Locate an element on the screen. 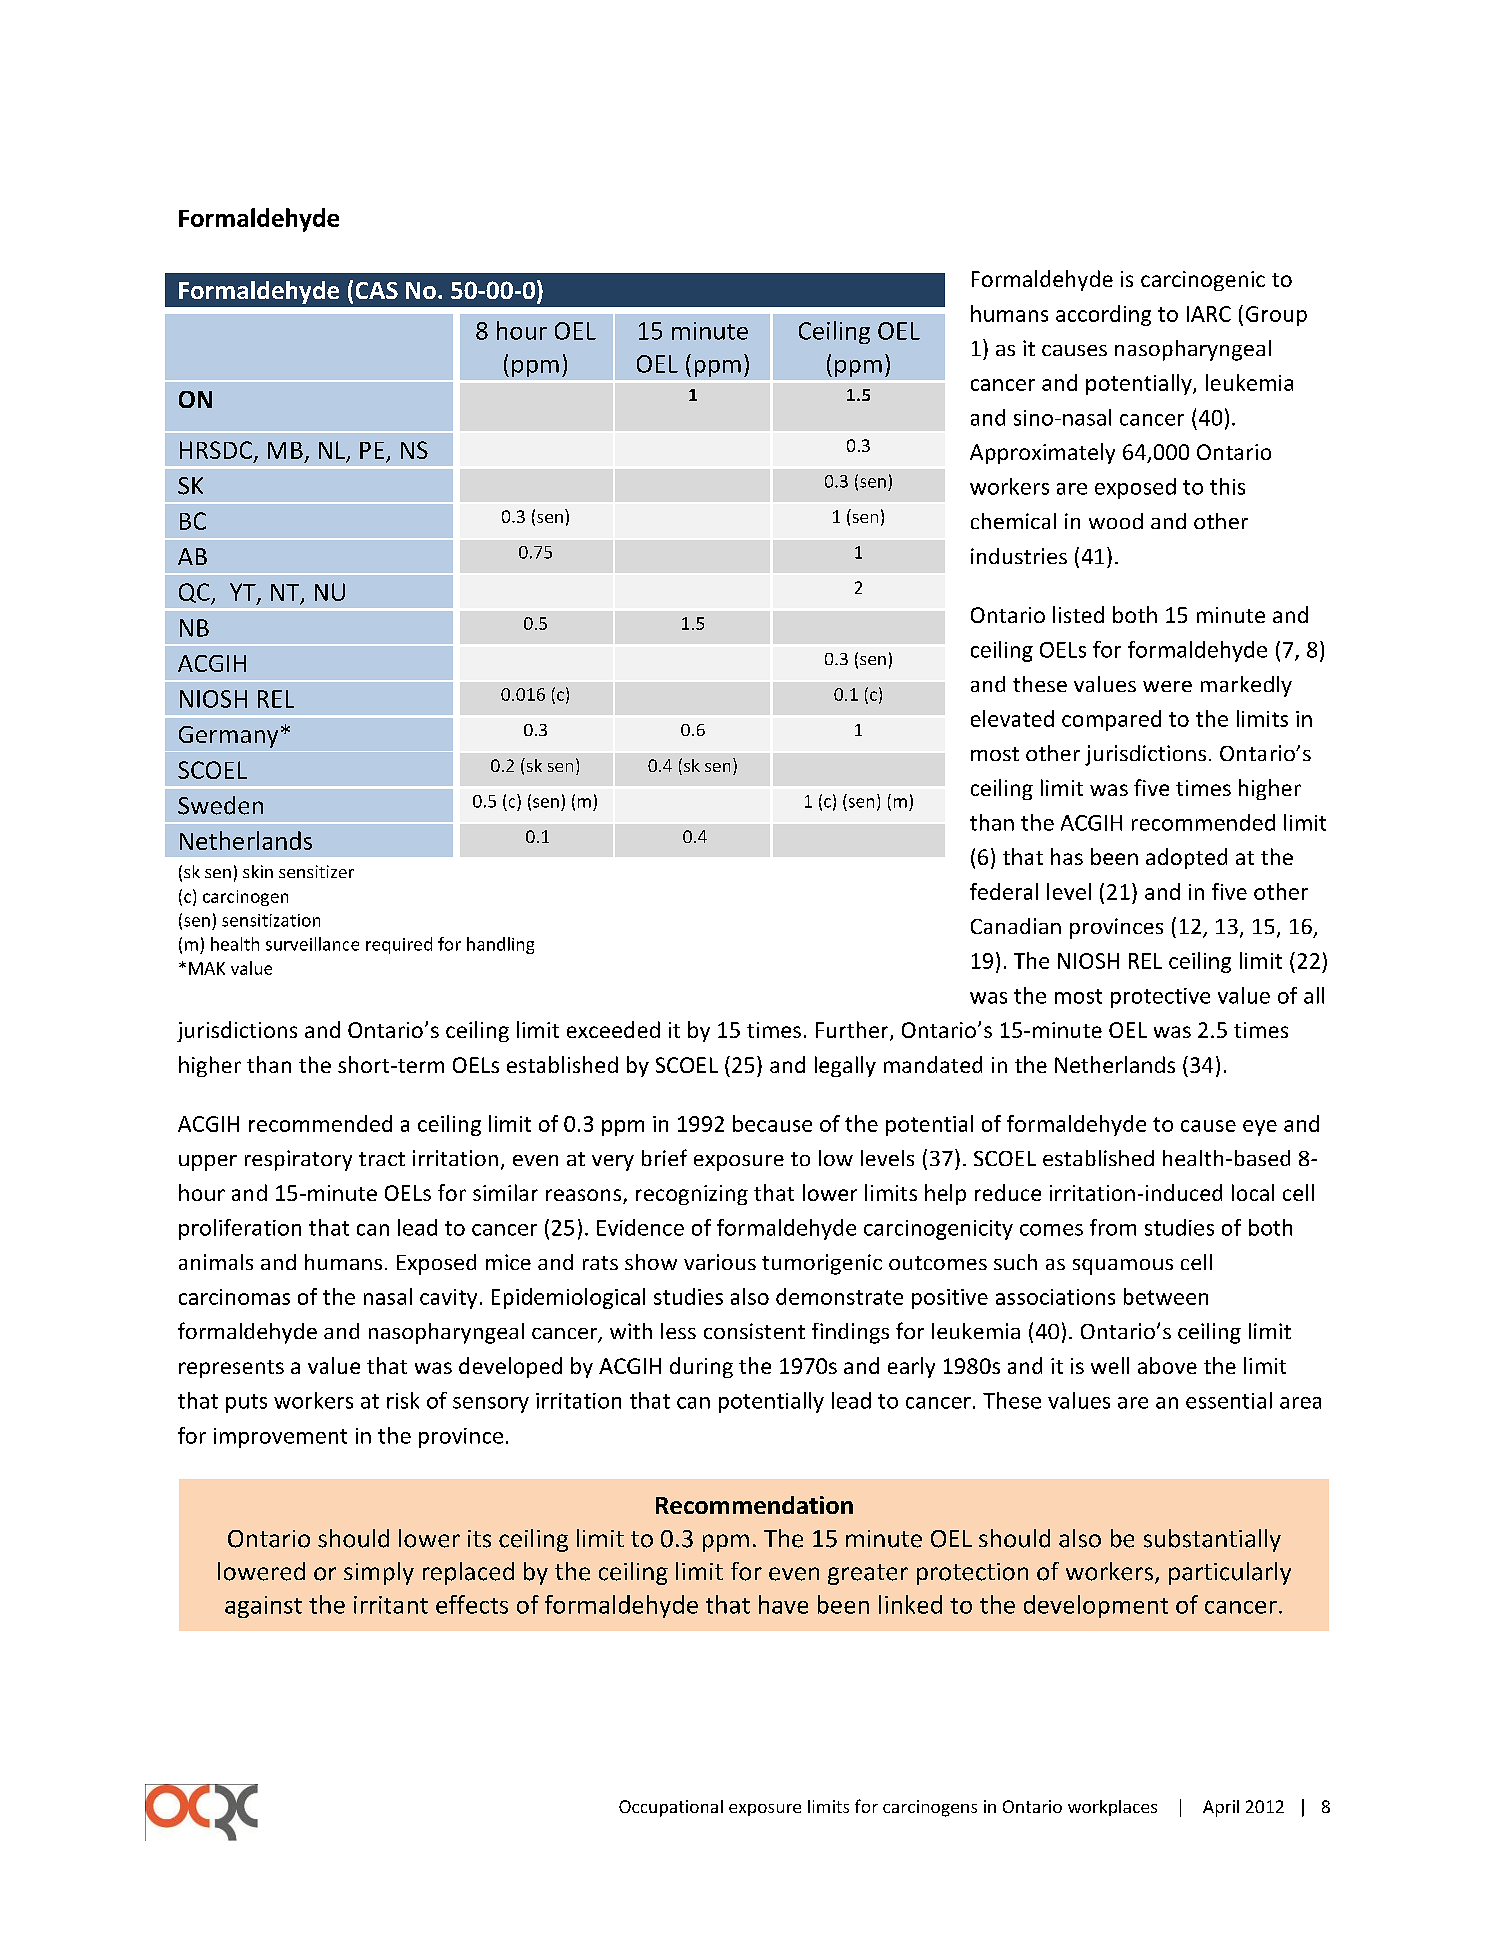 Image resolution: width=1508 pixels, height=1951 pixels. according is located at coordinates (1103, 315).
